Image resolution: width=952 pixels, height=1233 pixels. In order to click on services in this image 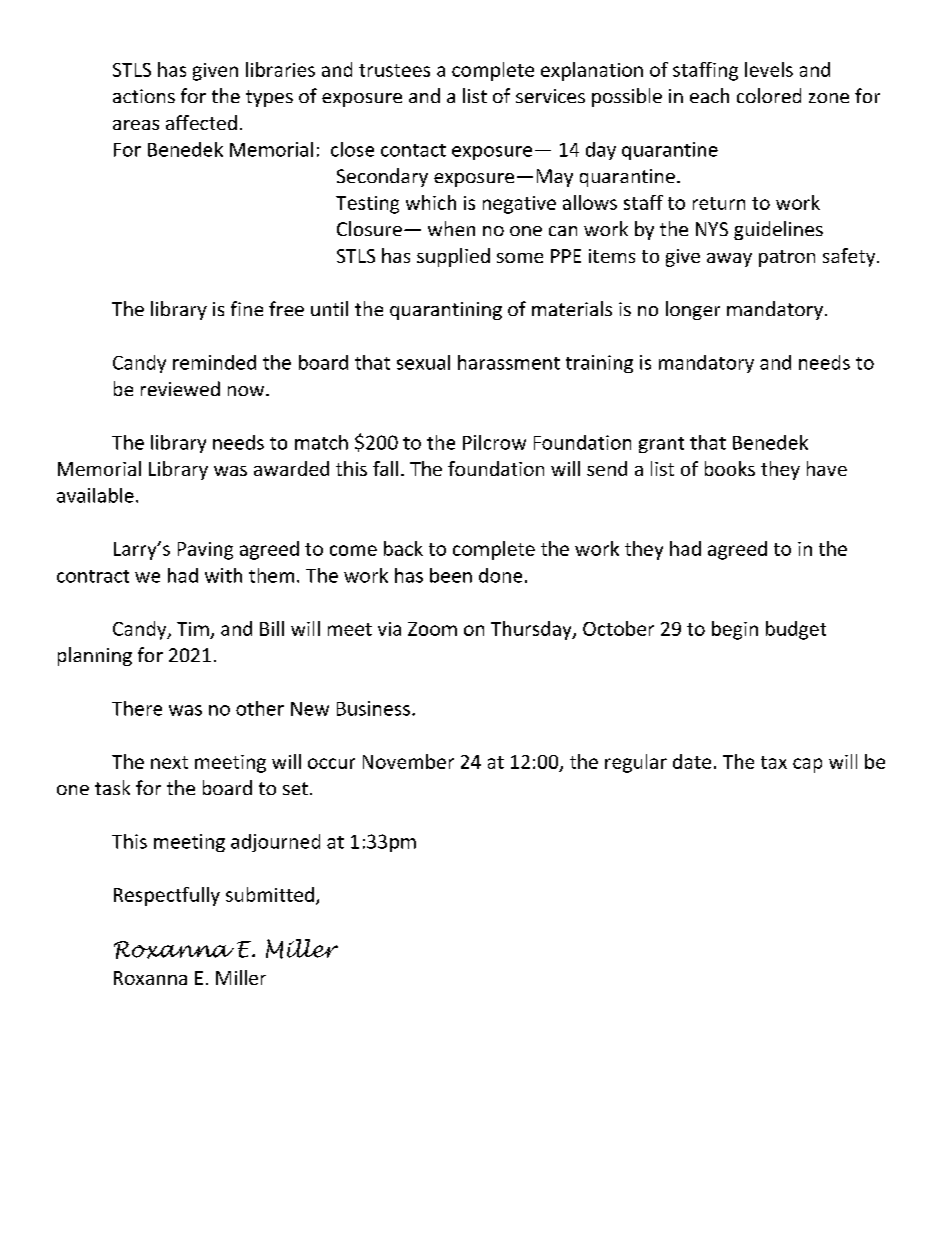, I will do `click(550, 96)`.
